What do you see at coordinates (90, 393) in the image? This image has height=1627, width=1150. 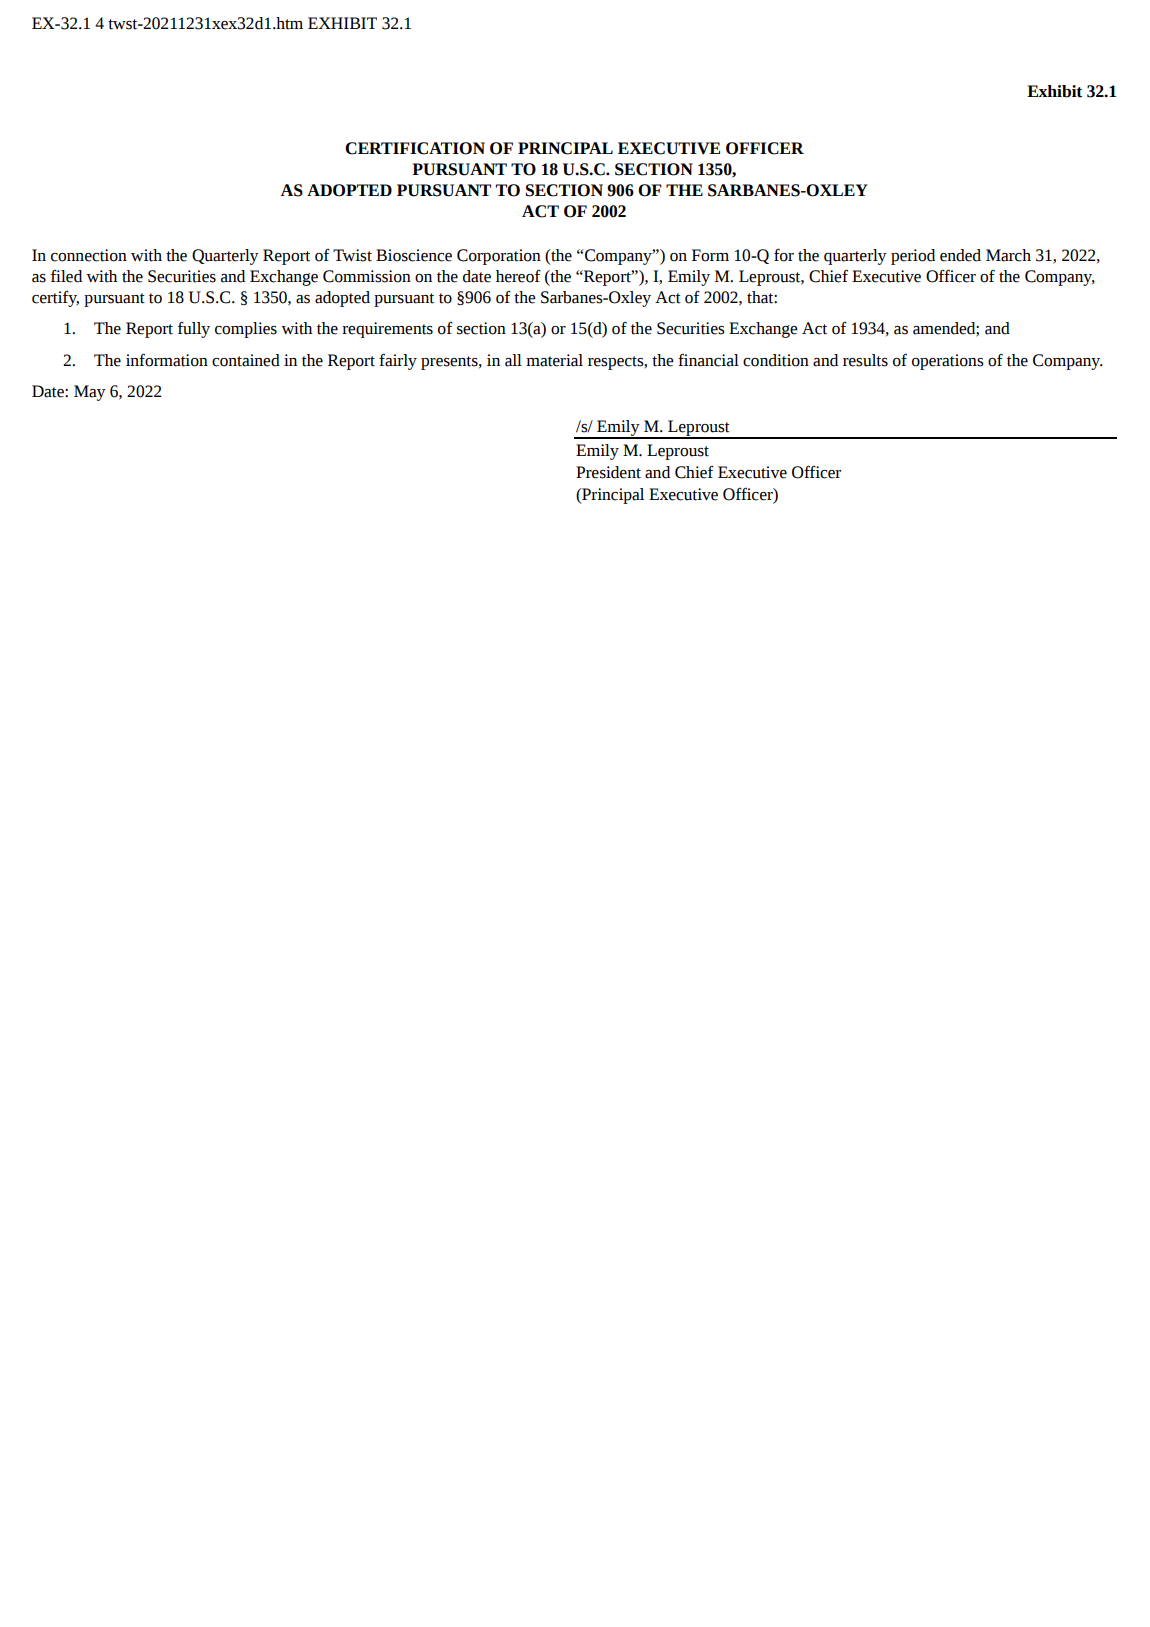 I see `May` at bounding box center [90, 393].
